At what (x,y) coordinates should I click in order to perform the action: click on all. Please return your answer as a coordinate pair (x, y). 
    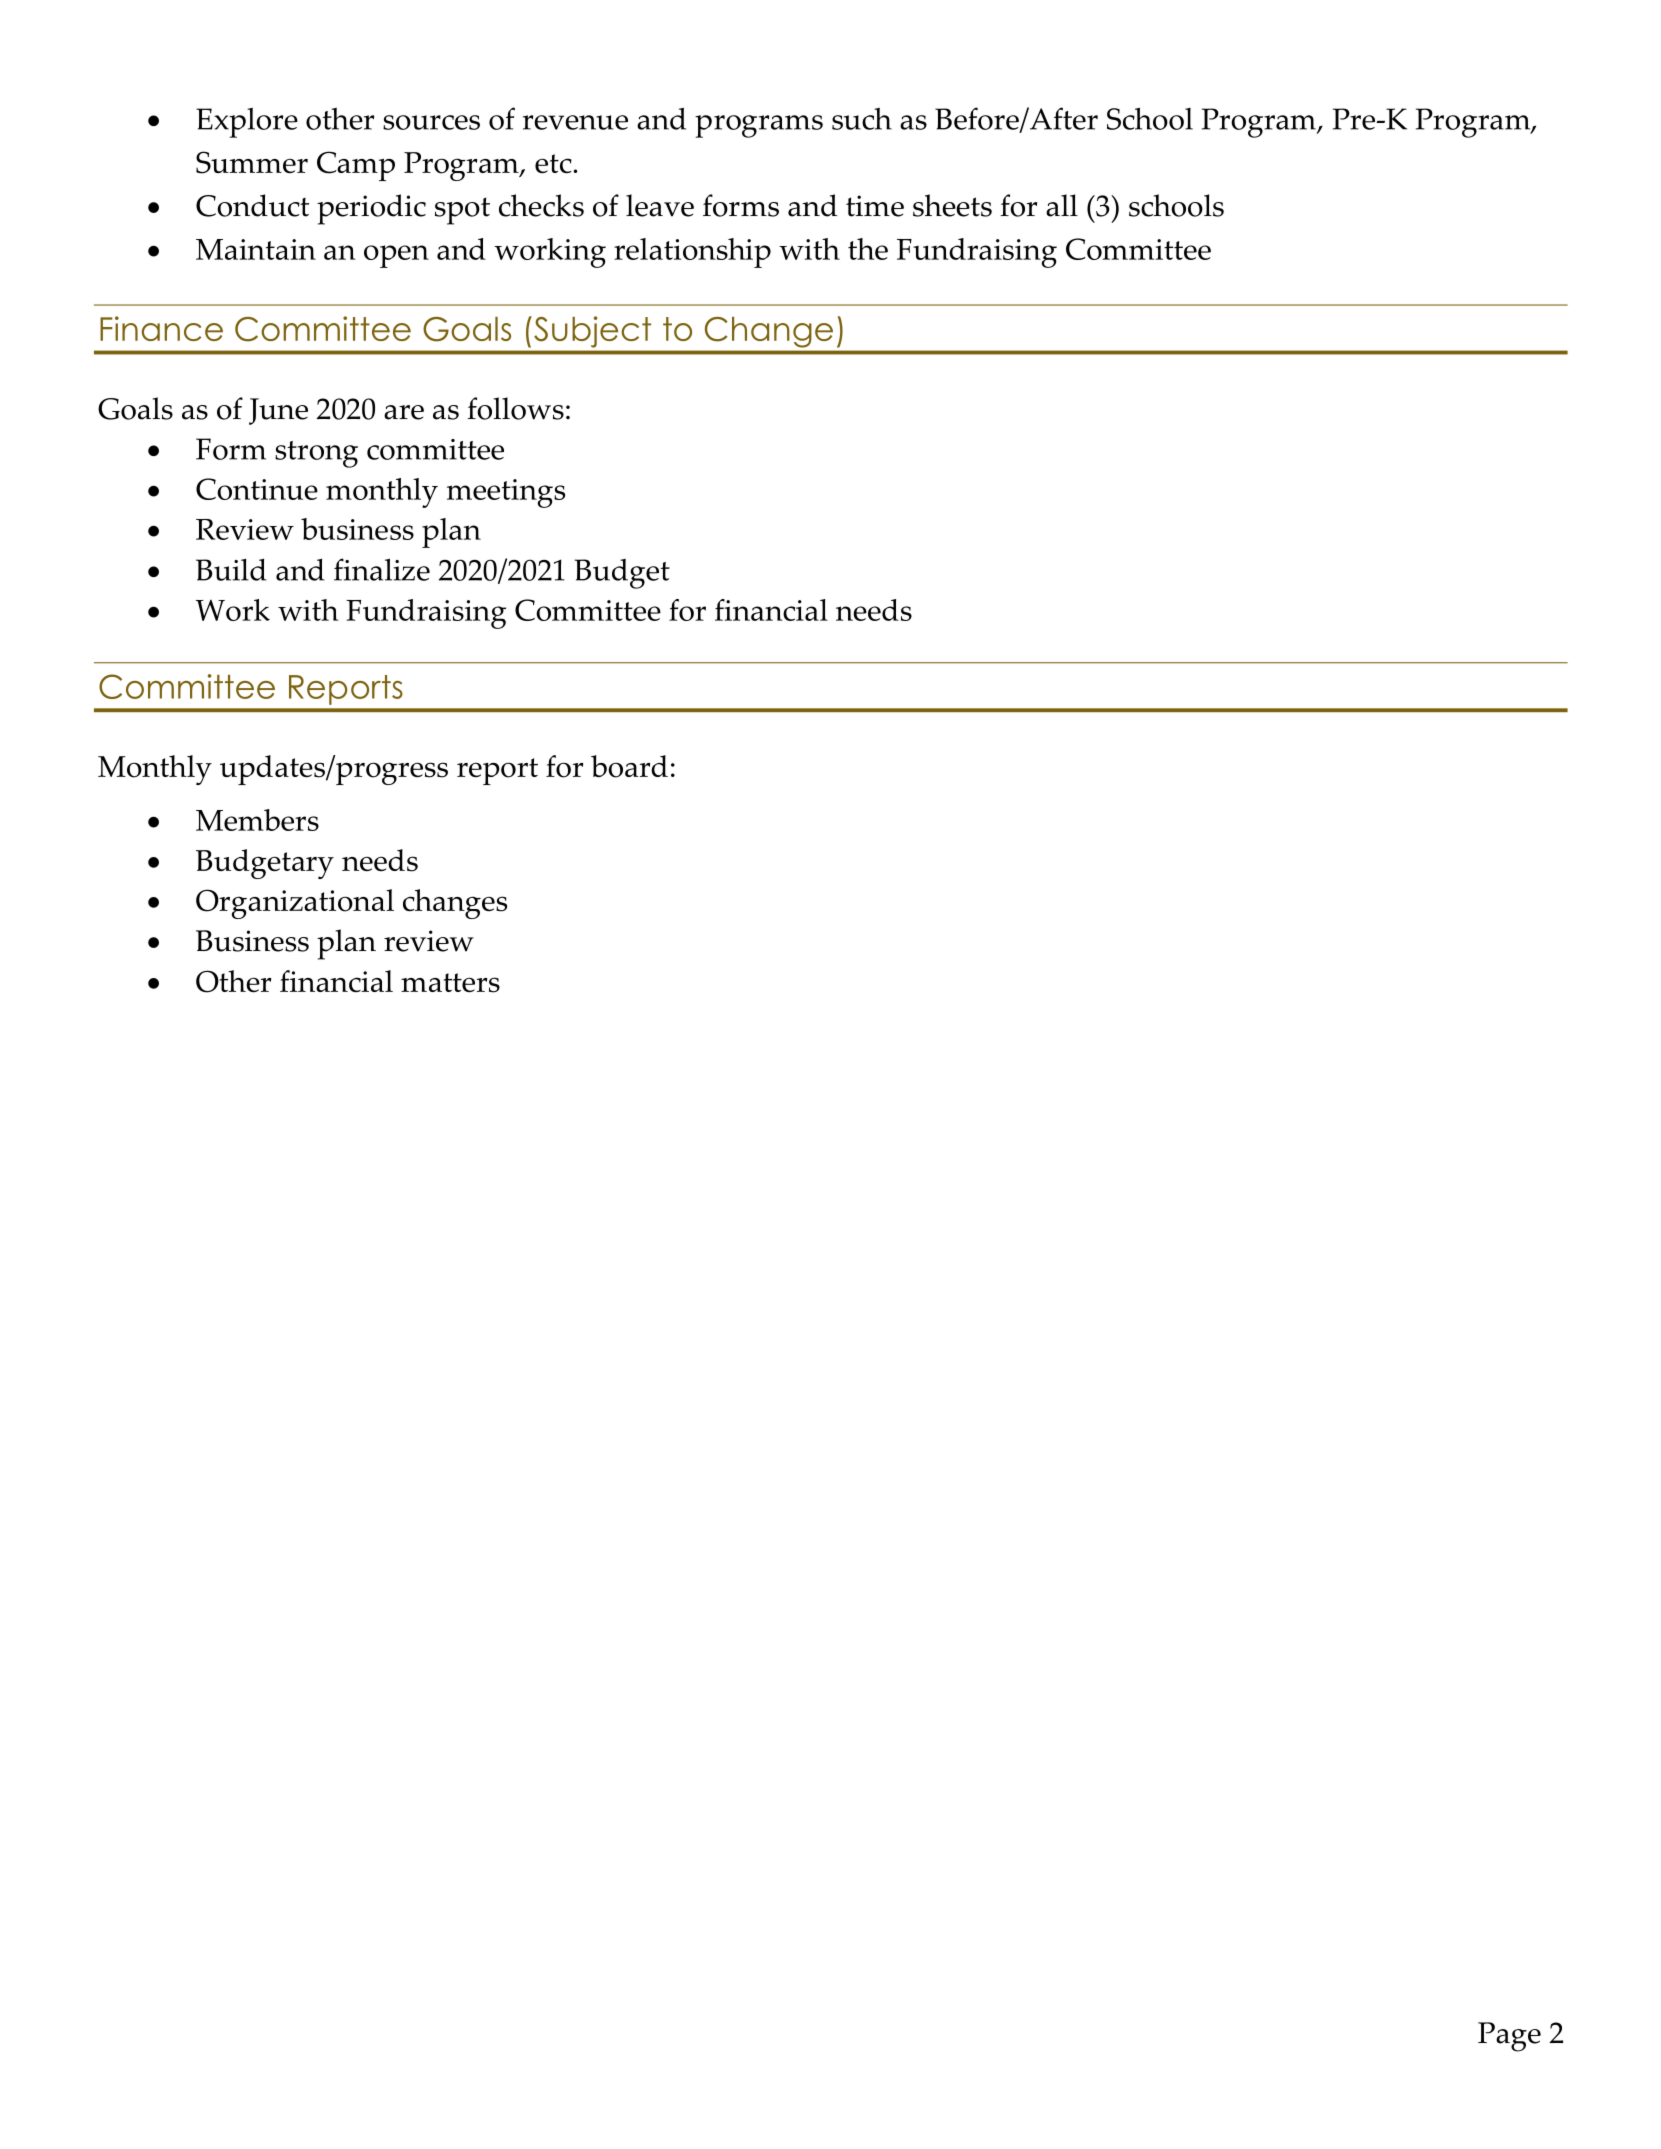
    Looking at the image, I should click on (1062, 205).
